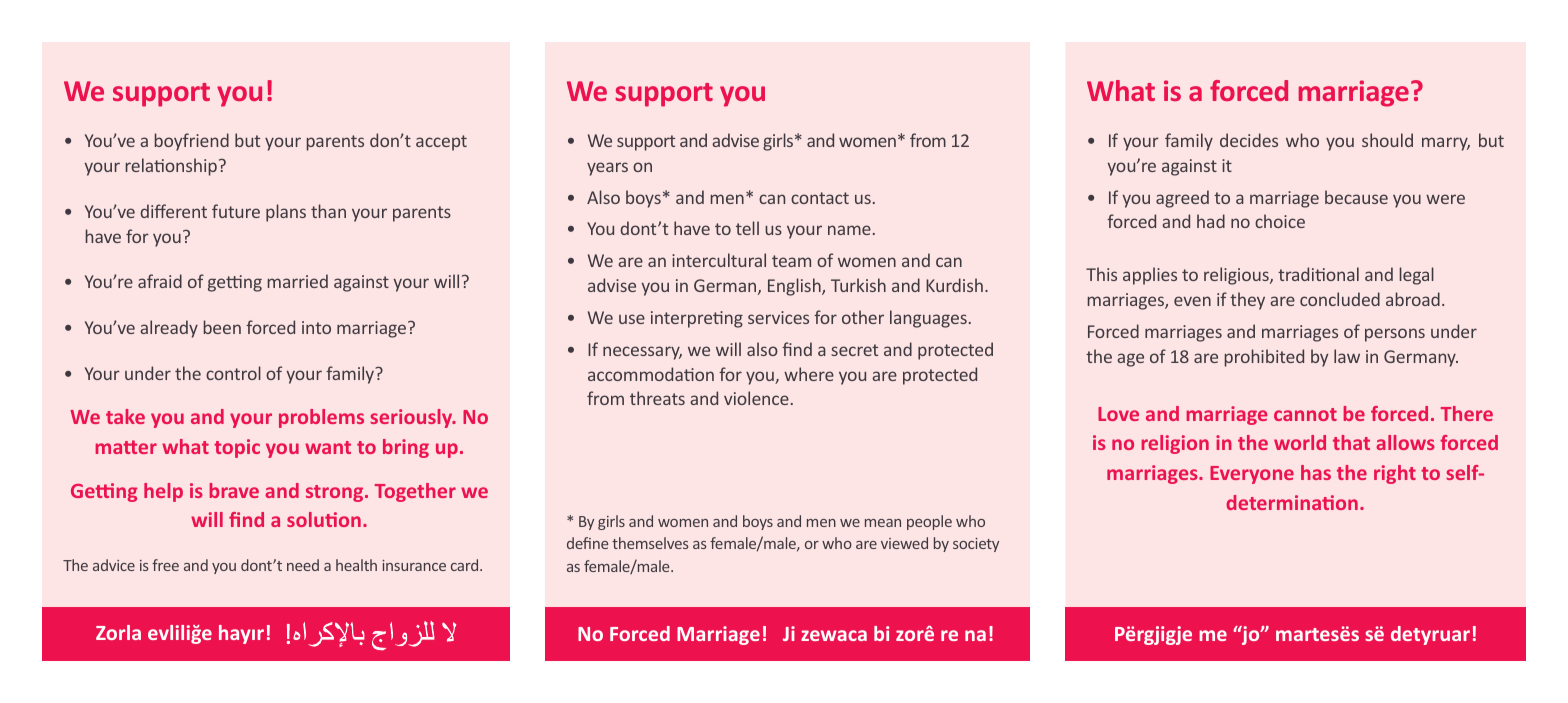  Describe the element at coordinates (607, 169) in the image. I see `years` at that location.
